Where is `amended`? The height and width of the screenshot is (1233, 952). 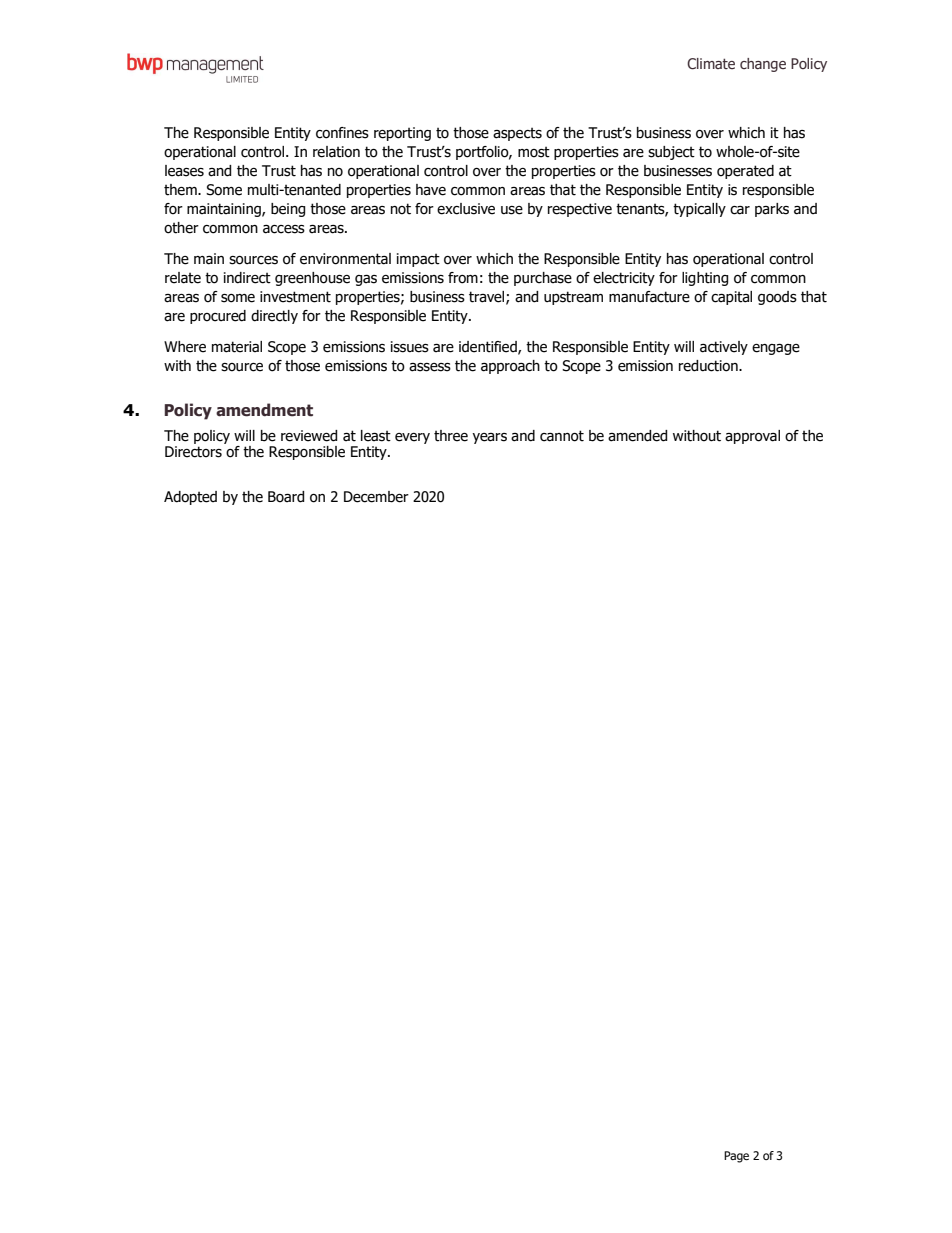
amended is located at coordinates (637, 436).
